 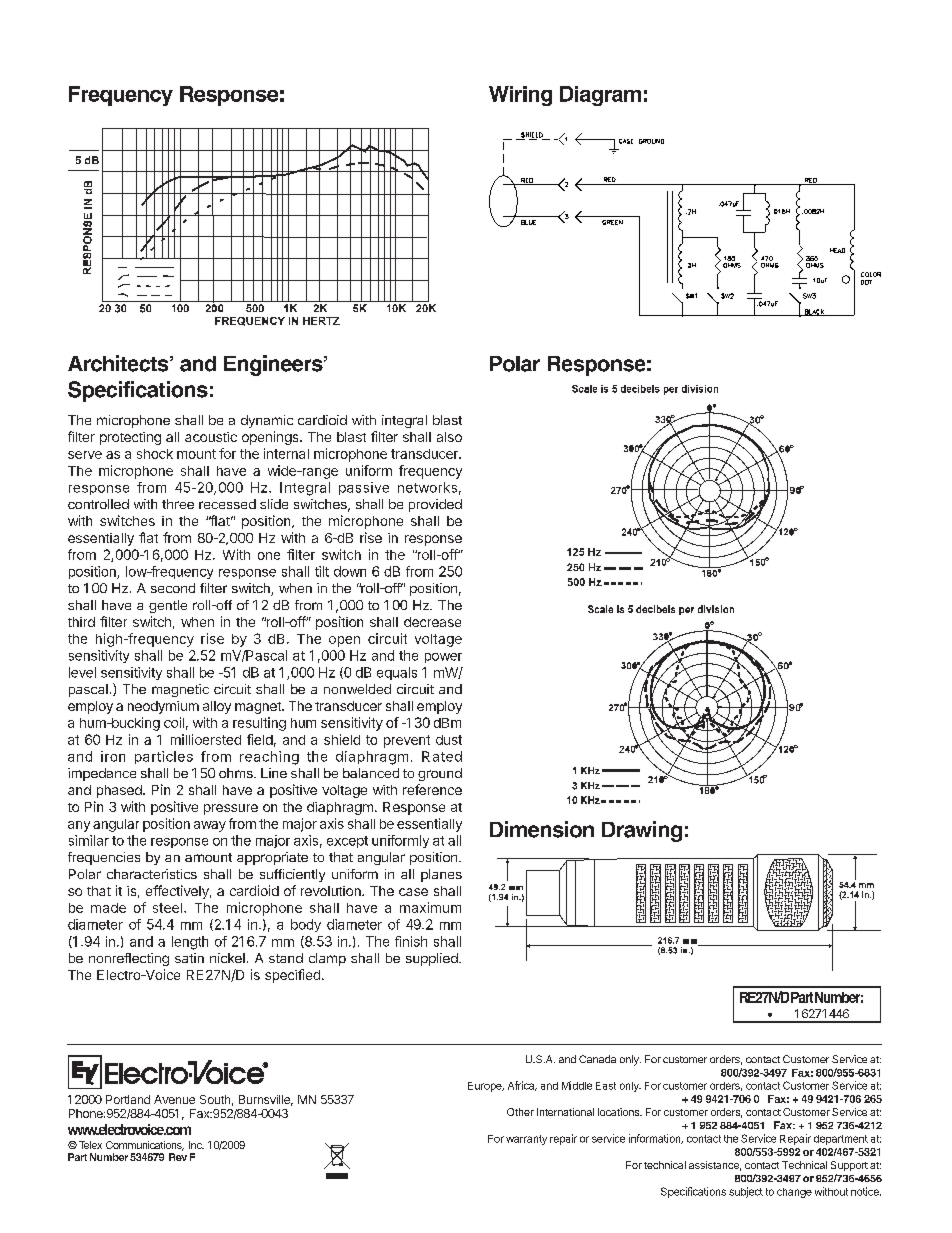 I want to click on Architects, so click(x=119, y=363).
